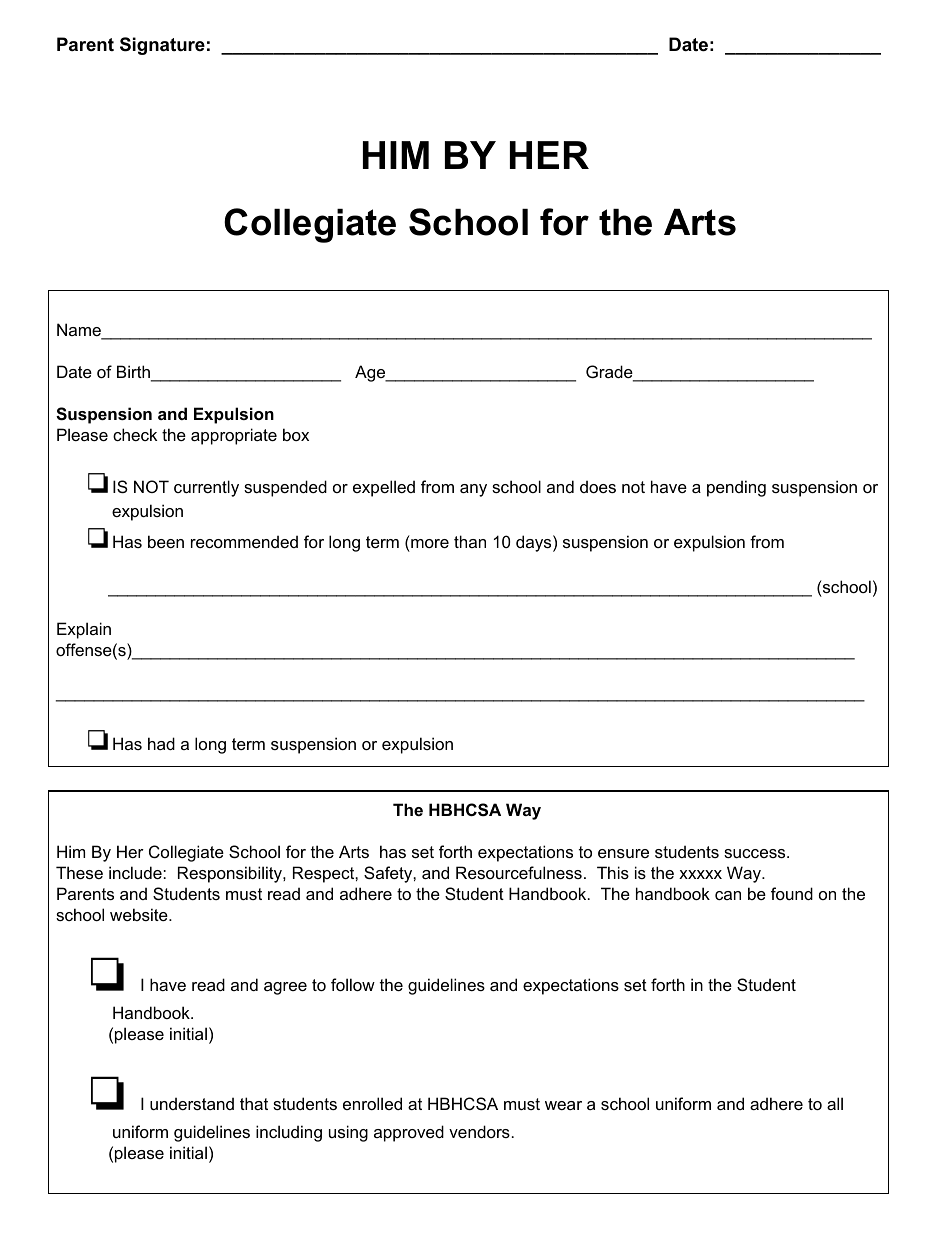  What do you see at coordinates (736, 488) in the image?
I see `pending` at bounding box center [736, 488].
